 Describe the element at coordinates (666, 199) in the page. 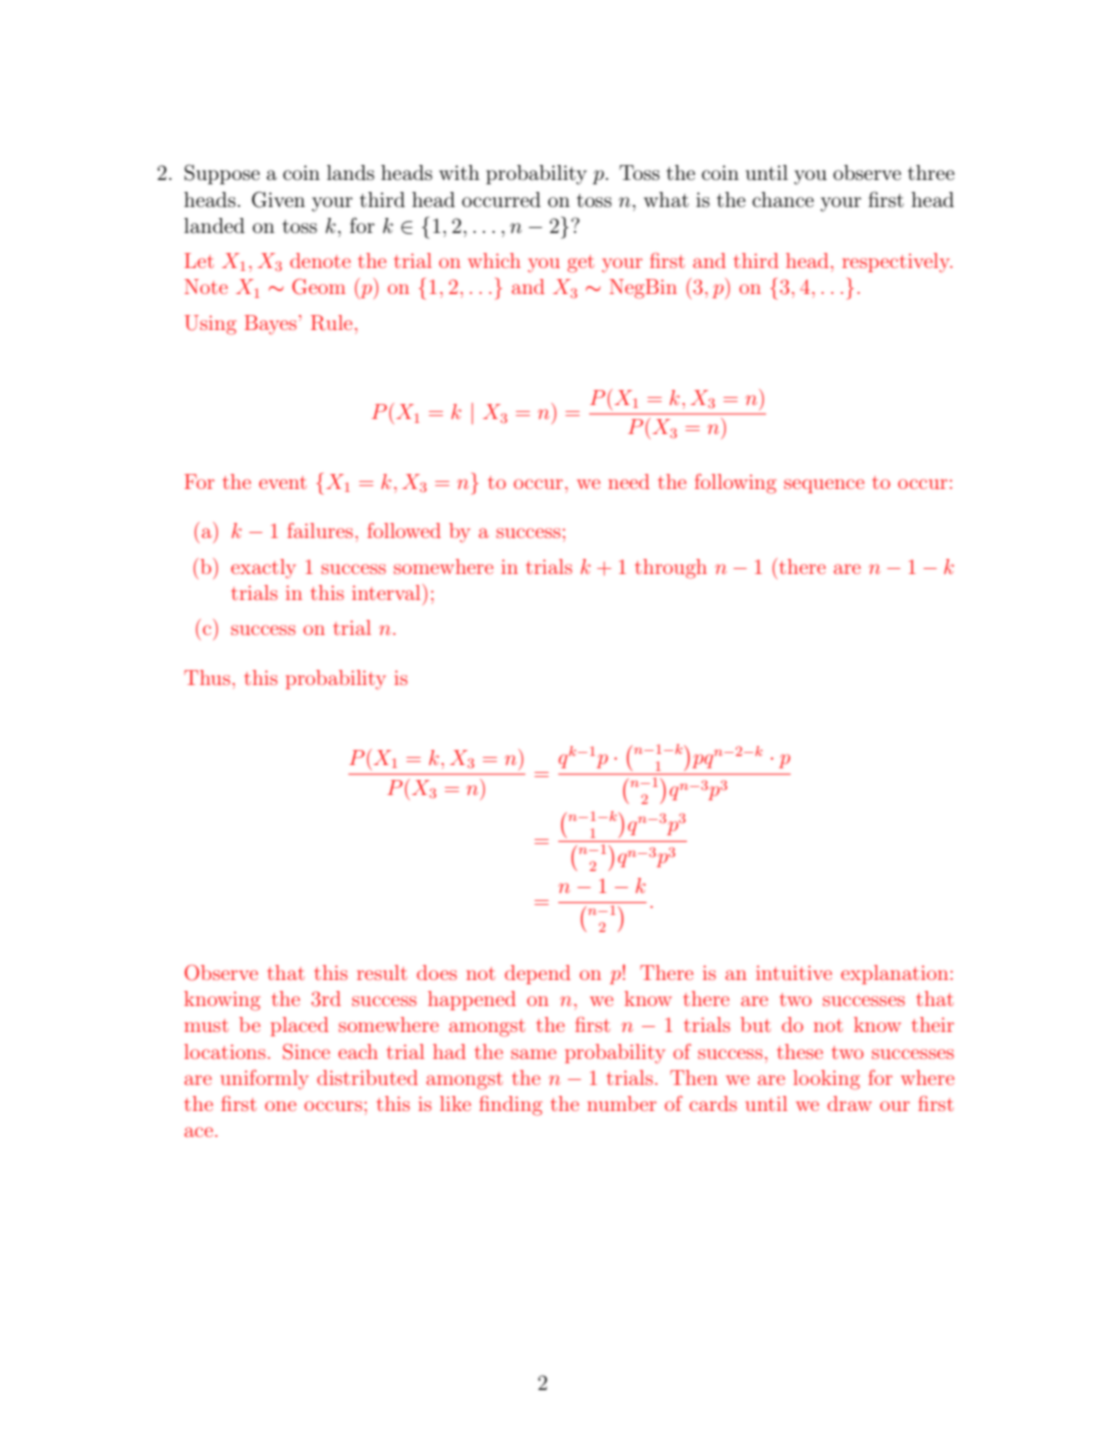

I see `what` at that location.
